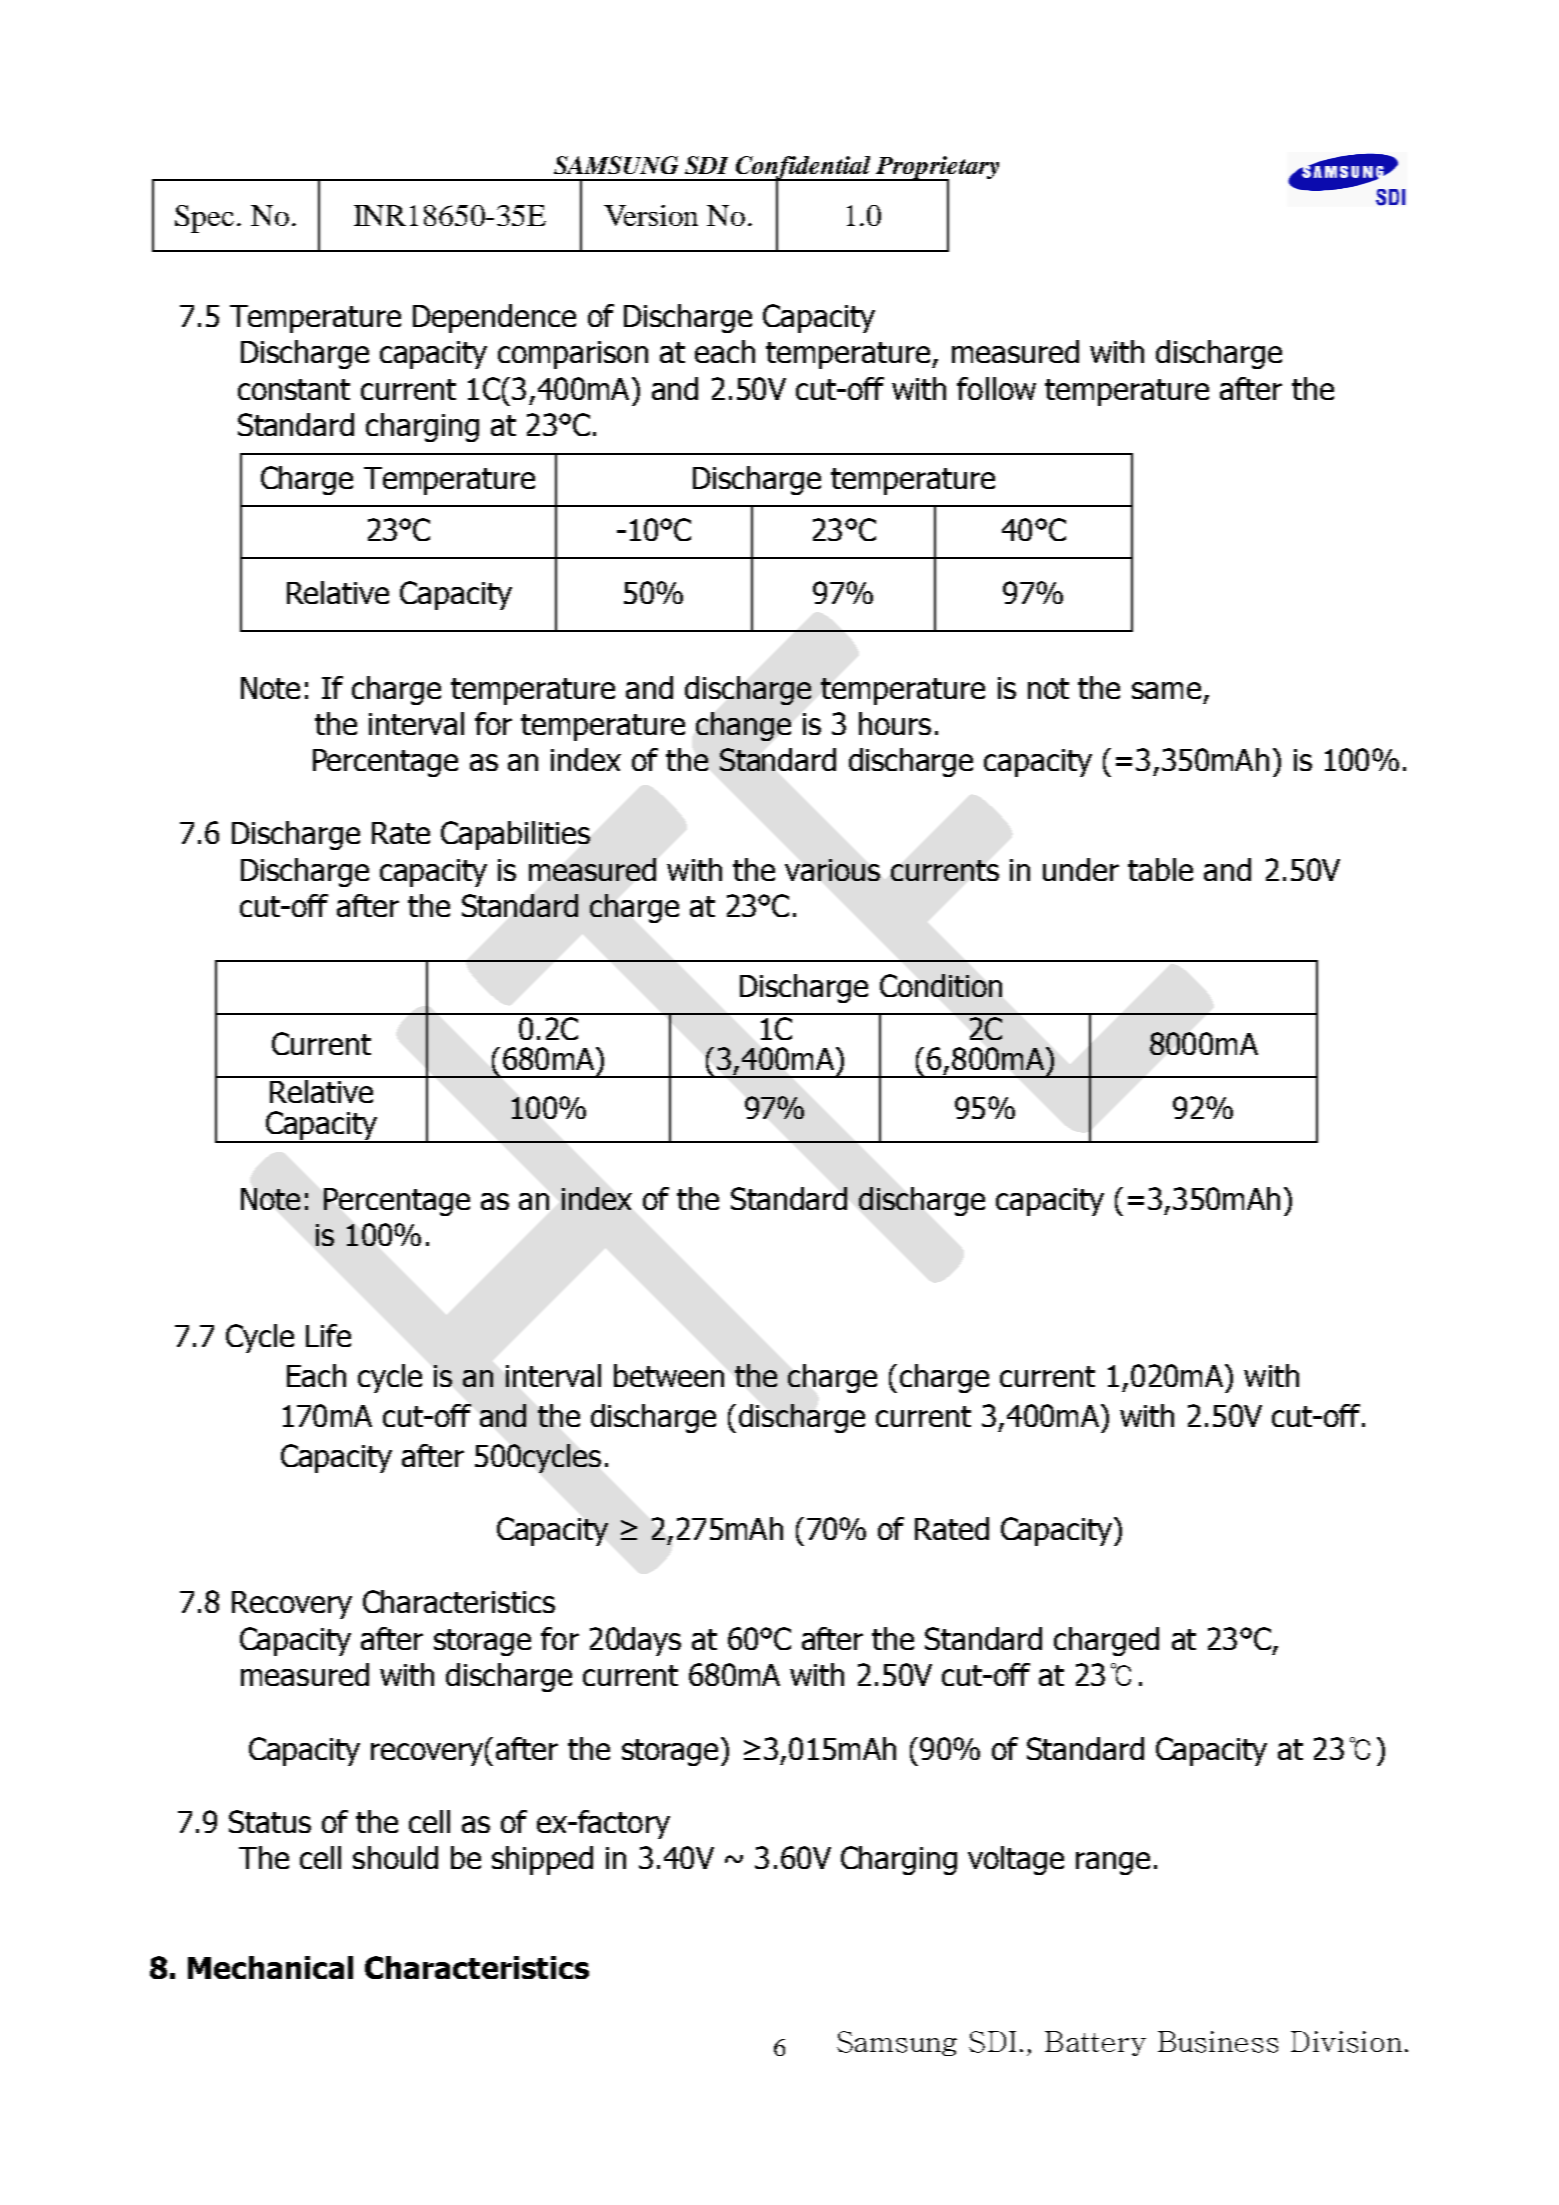  What do you see at coordinates (1160, 869) in the screenshot?
I see `table` at bounding box center [1160, 869].
